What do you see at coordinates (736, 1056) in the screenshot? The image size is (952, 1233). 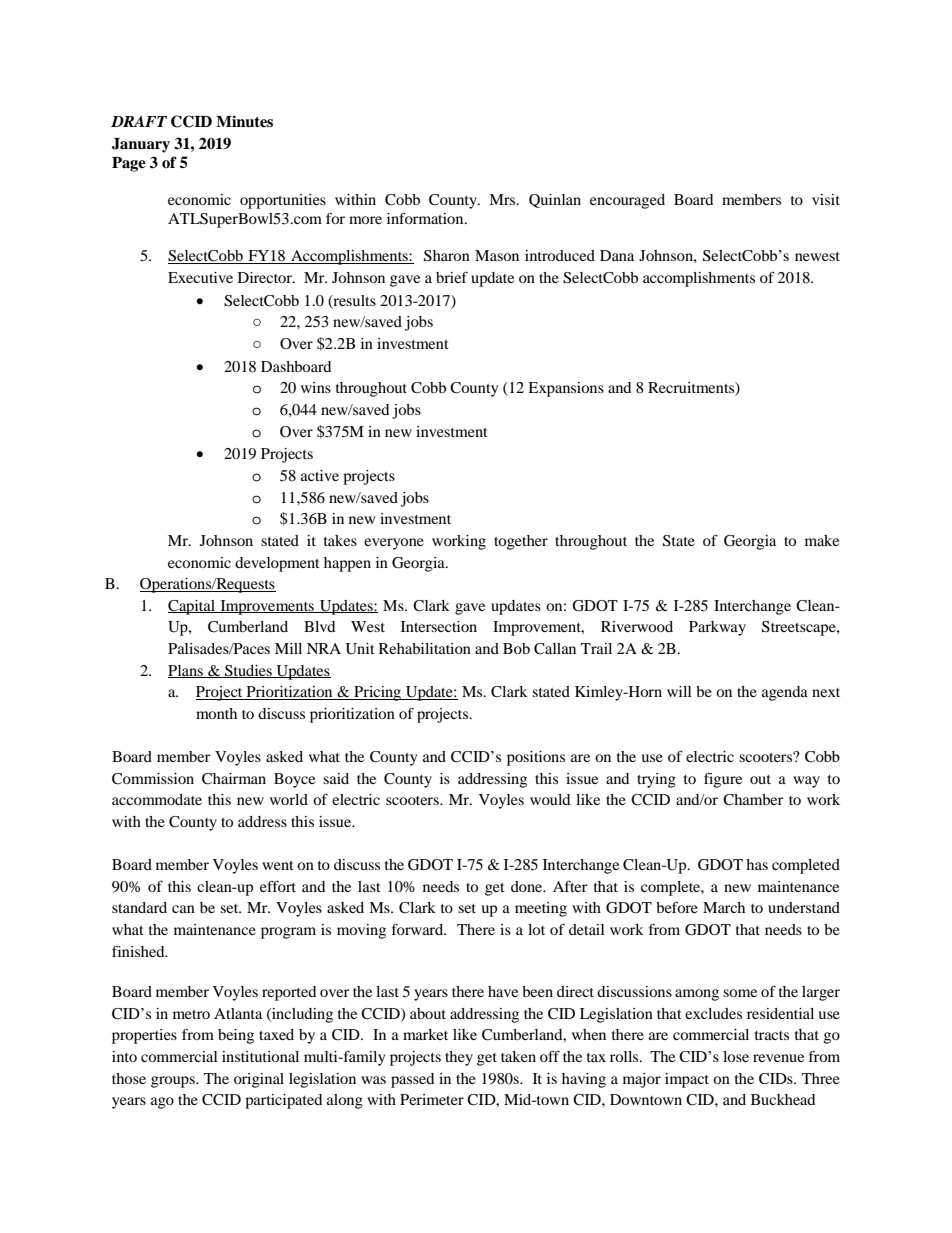 I see `lose` at bounding box center [736, 1056].
